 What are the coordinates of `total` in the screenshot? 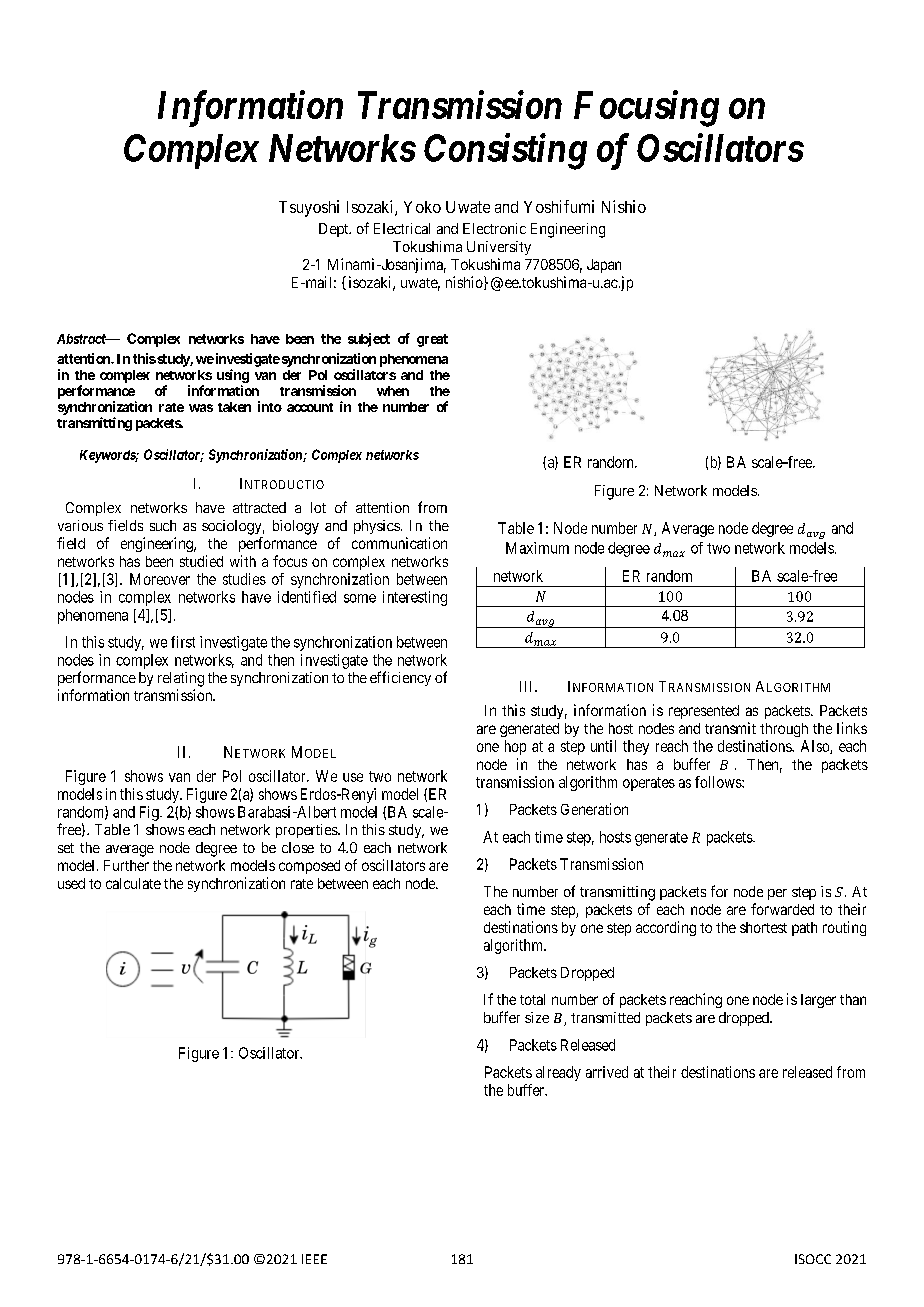 It's located at (532, 999).
